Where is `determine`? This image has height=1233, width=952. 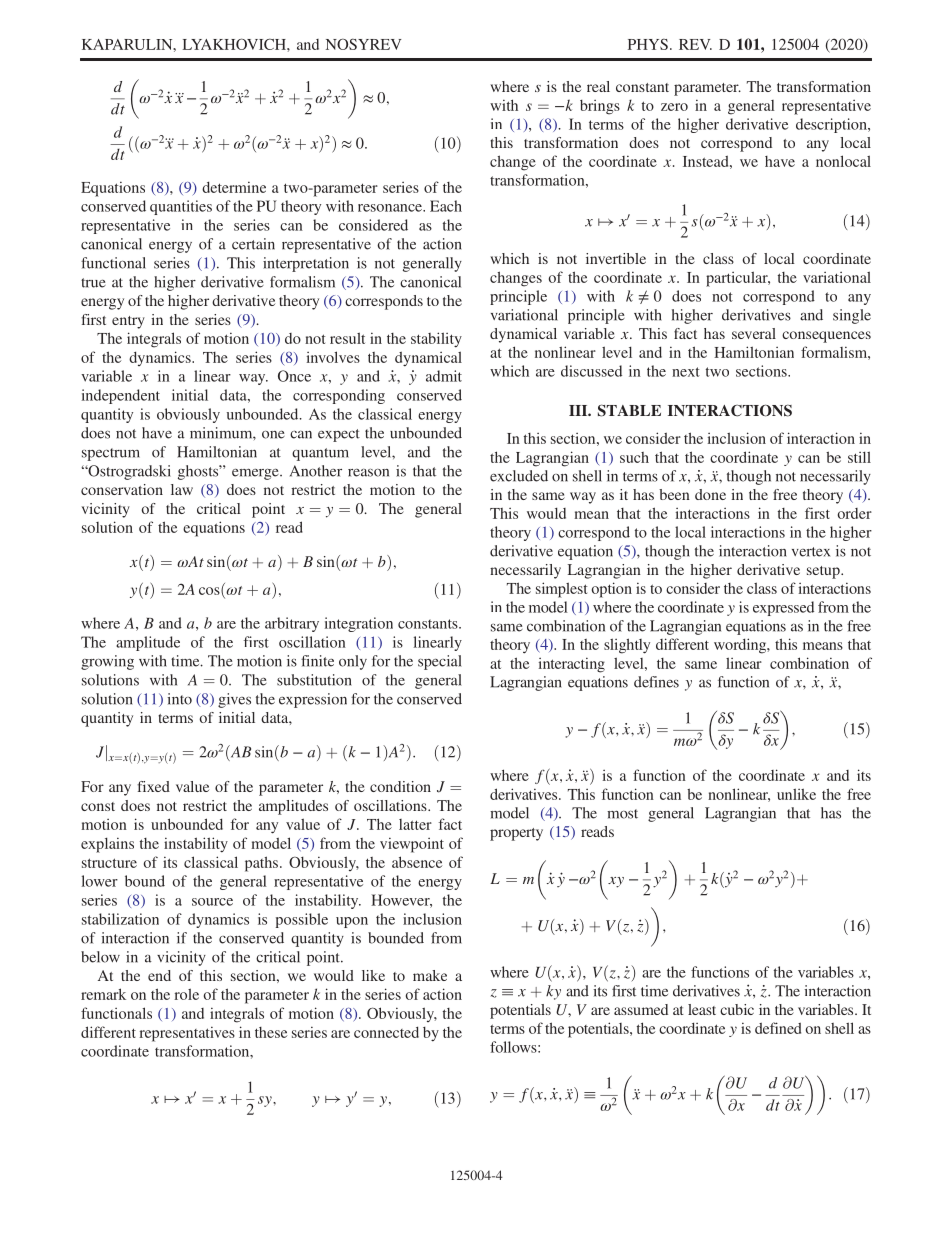 determine is located at coordinates (234, 187).
